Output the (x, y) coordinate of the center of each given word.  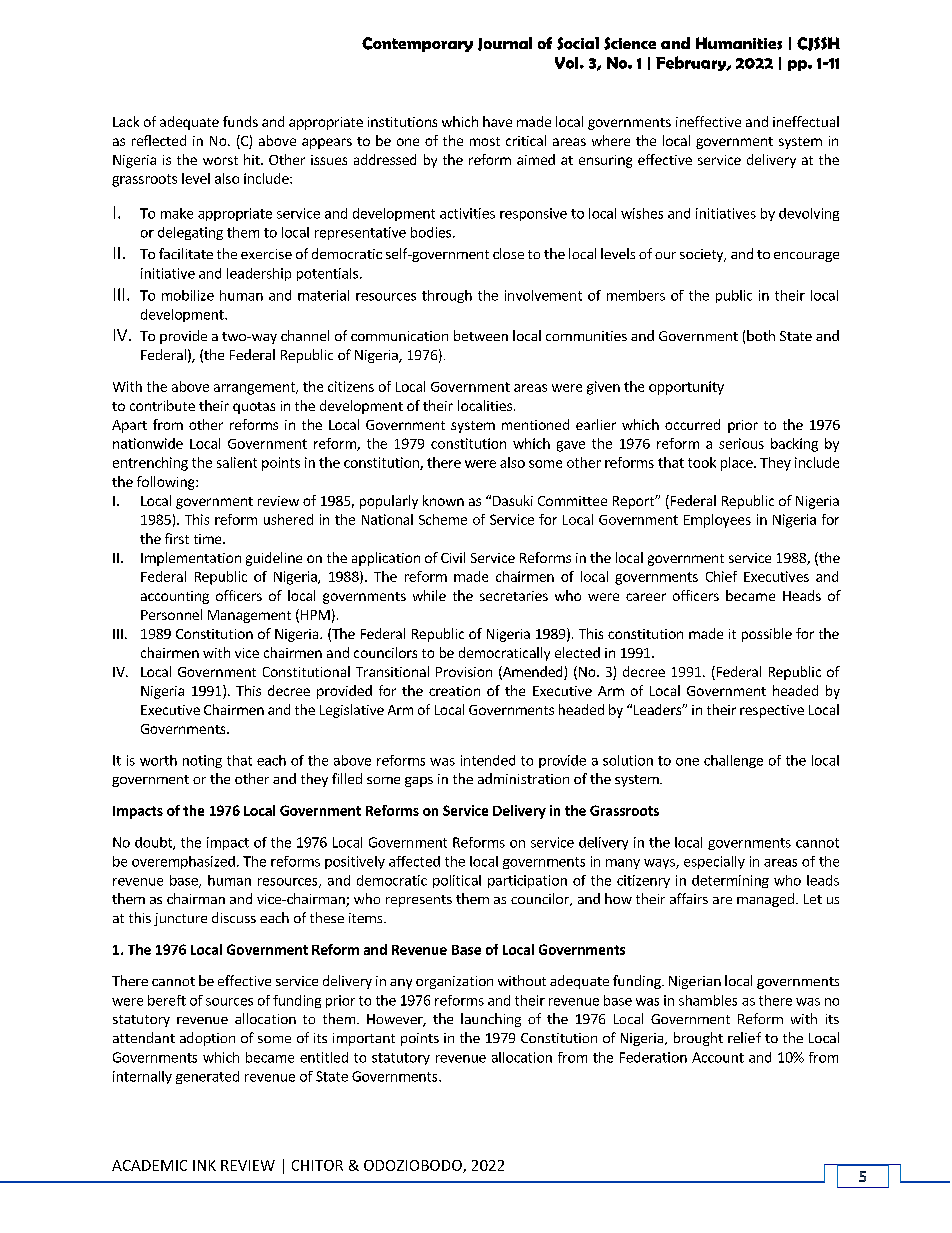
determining (730, 881)
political (457, 881)
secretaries (514, 596)
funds (240, 121)
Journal (505, 44)
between (481, 335)
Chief (721, 576)
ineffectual (806, 121)
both (761, 335)
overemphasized (183, 862)
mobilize (188, 295)
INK (204, 1165)
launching (491, 1020)
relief (744, 1037)
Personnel (171, 614)
